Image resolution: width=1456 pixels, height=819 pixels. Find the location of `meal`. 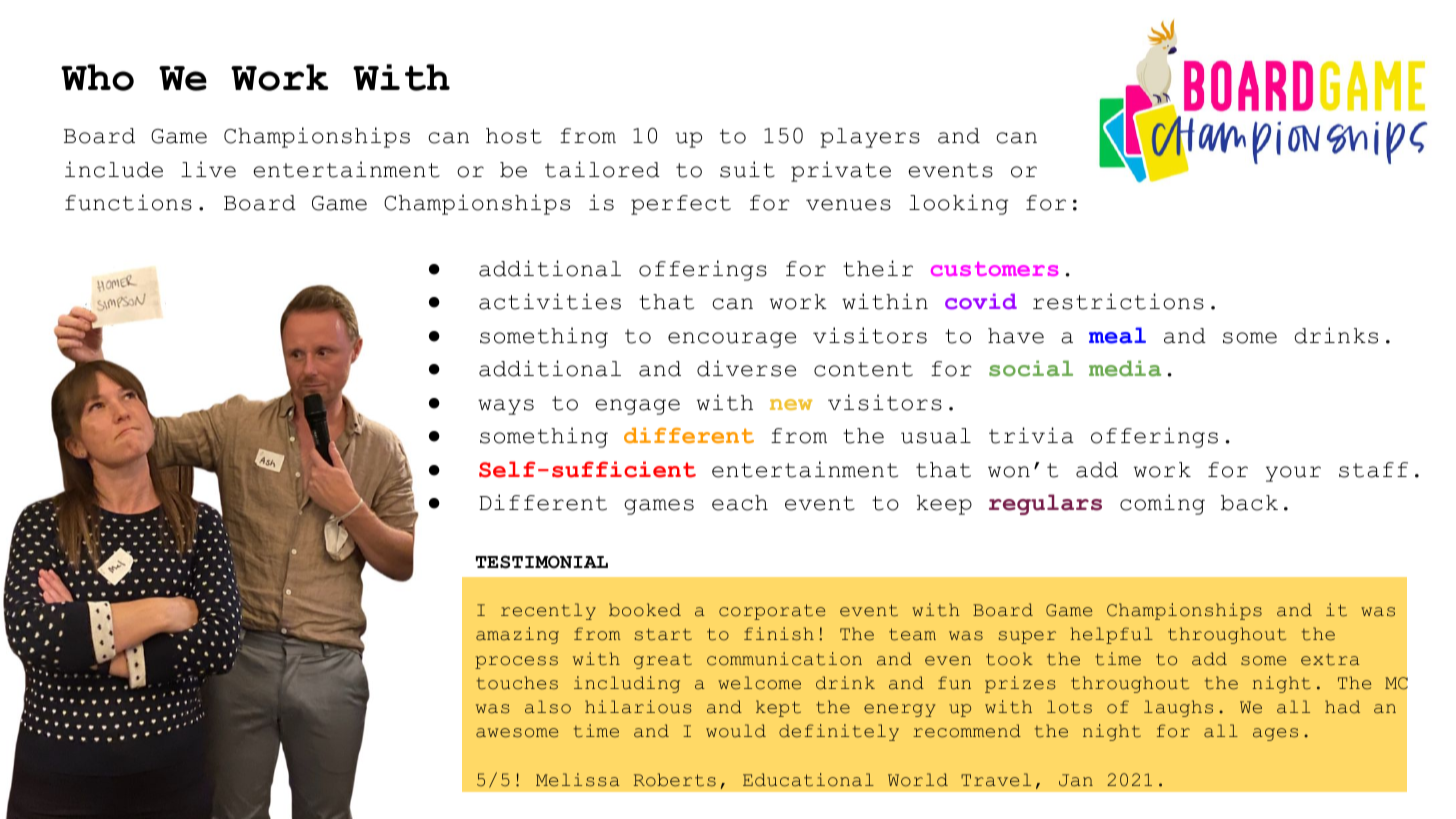

meal is located at coordinates (1117, 335).
